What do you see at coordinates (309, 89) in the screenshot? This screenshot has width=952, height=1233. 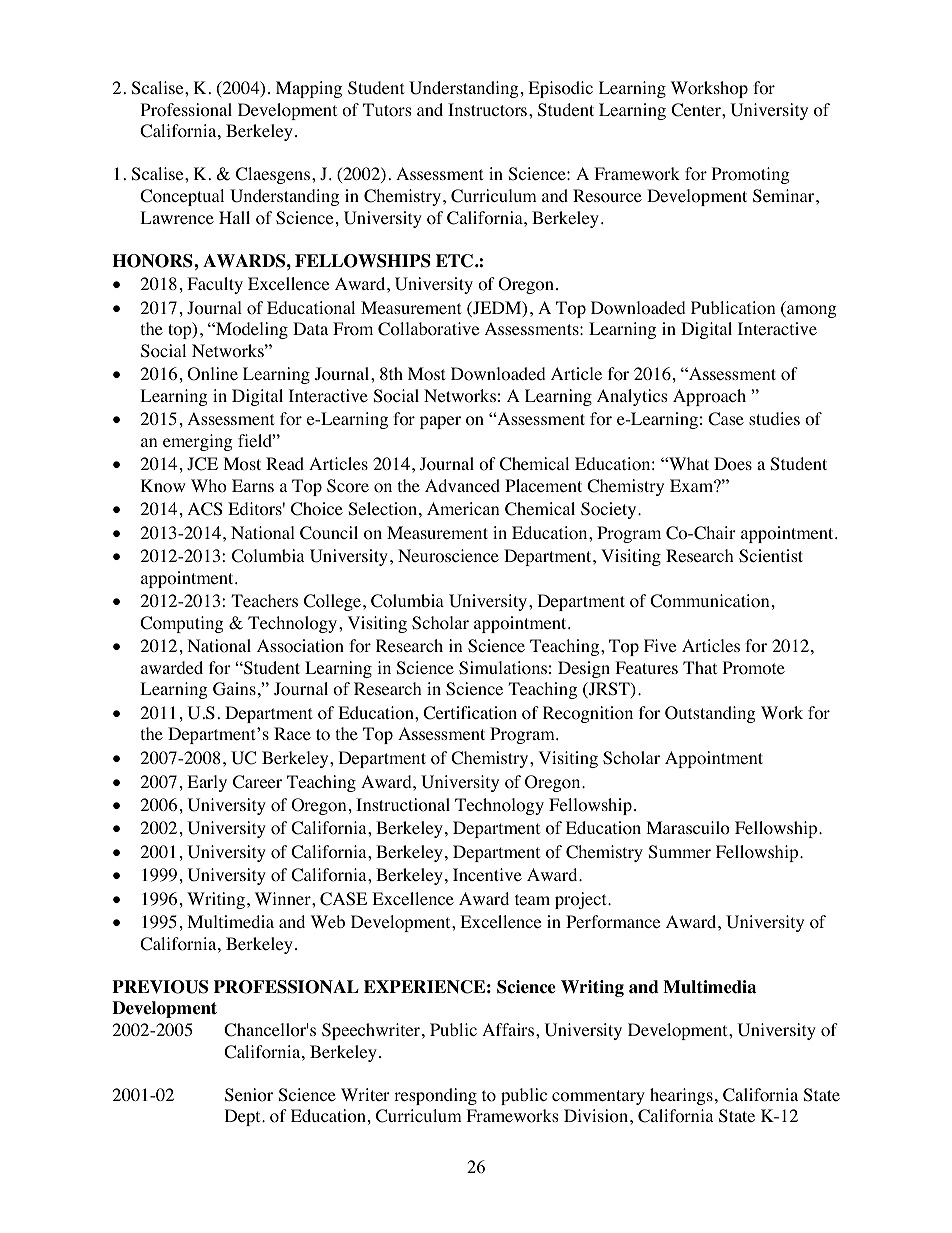 I see `Mapping` at bounding box center [309, 89].
